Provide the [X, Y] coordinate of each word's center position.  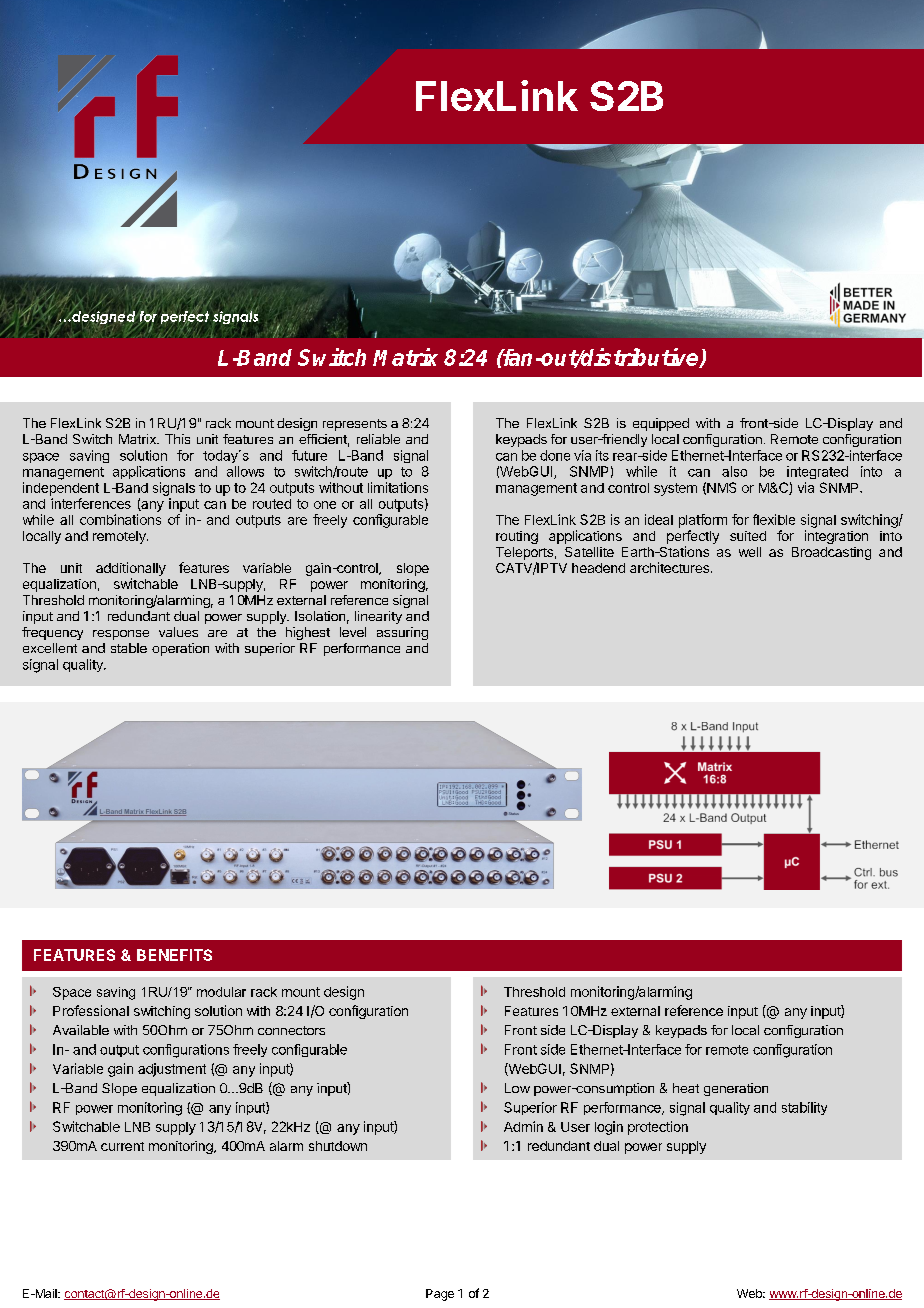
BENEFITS [174, 955]
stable [129, 648]
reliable [378, 439]
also [734, 471]
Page [440, 1295]
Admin [523, 1126]
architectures [669, 567]
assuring [402, 633]
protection [658, 1128]
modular [221, 992]
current [122, 1146]
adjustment [172, 1070]
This [177, 439]
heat [686, 1088]
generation [736, 1089]
